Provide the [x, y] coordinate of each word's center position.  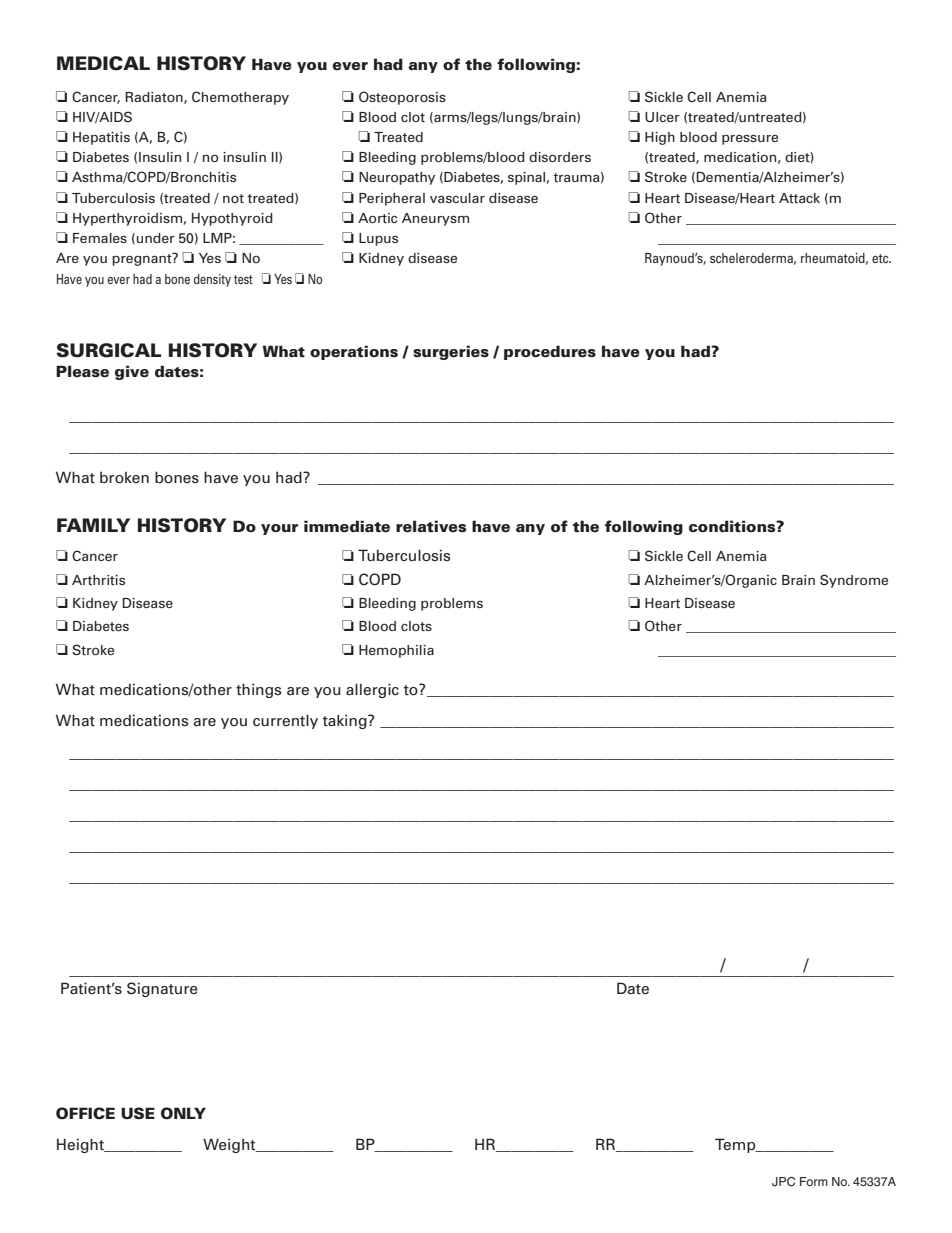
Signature [162, 989]
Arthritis [98, 580]
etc [881, 258]
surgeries [451, 352]
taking [345, 721]
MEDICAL [103, 63]
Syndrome [854, 581]
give [132, 372]
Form [814, 1181]
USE [138, 1113]
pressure [750, 139]
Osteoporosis [402, 98]
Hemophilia [396, 651]
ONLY [183, 1113]
